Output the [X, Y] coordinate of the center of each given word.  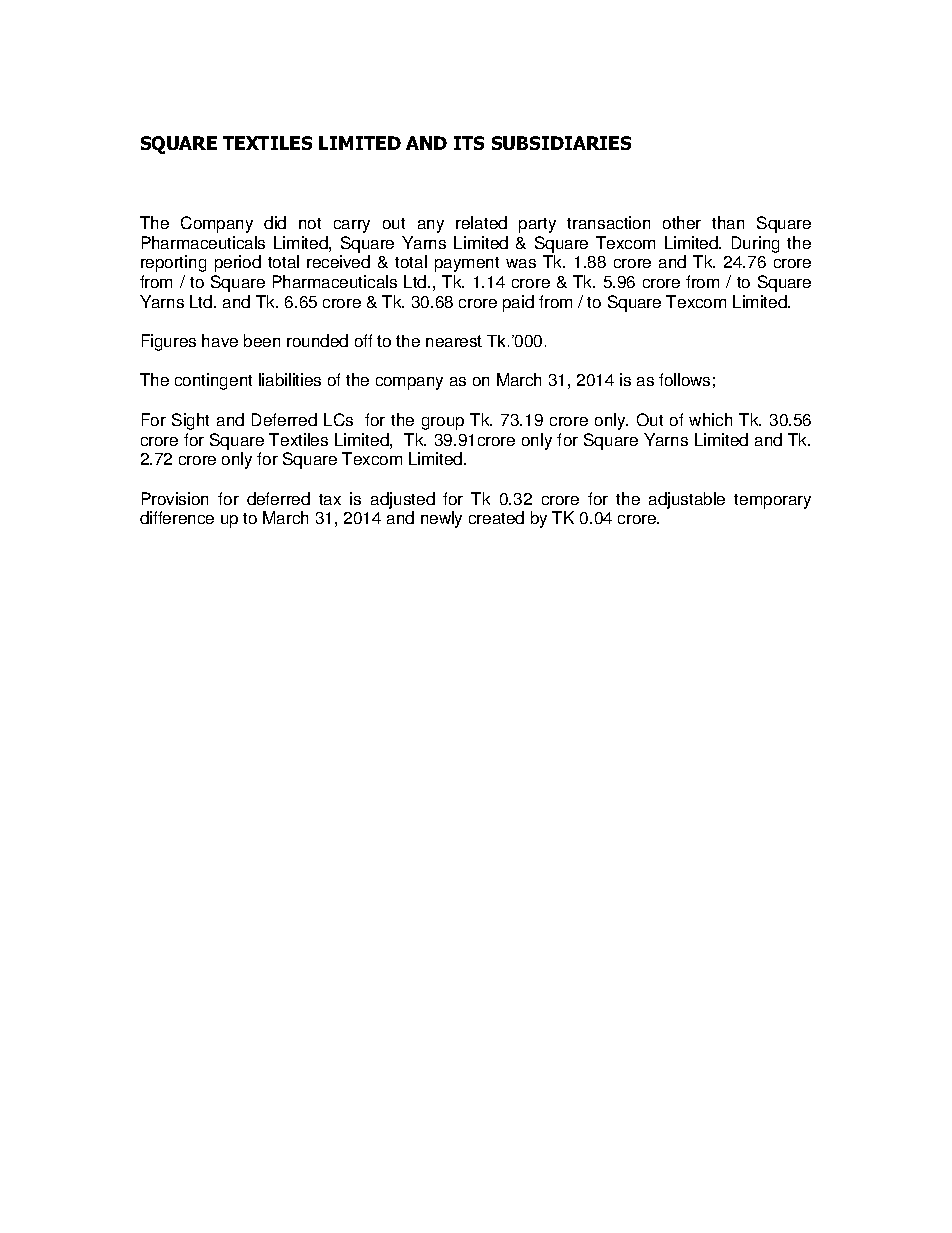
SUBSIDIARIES [561, 143]
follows [684, 379]
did [275, 222]
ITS [469, 143]
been [262, 340]
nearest [454, 341]
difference [177, 517]
